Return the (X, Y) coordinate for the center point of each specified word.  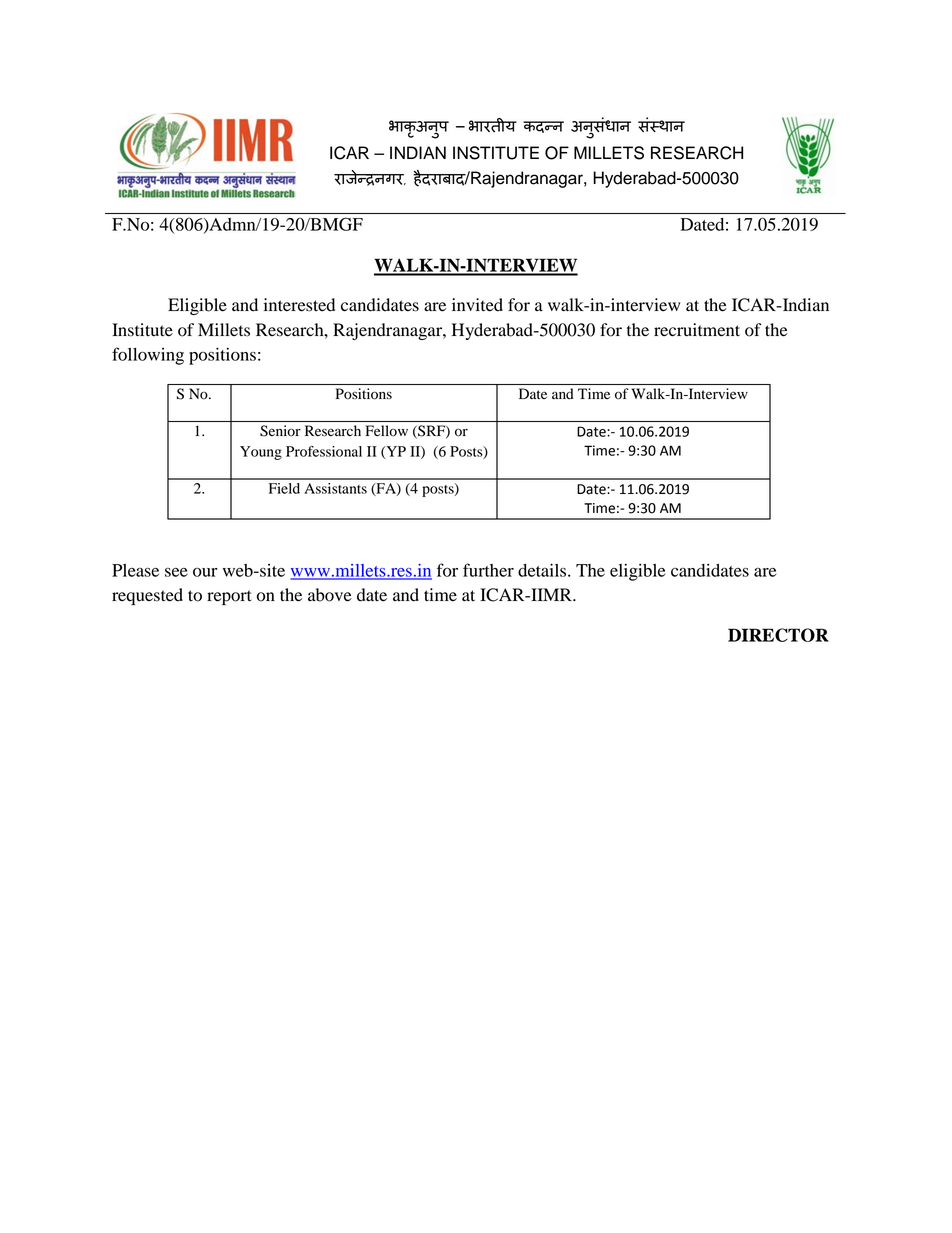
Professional (324, 451)
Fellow (387, 430)
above (330, 595)
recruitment (697, 330)
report (229, 597)
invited (477, 305)
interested (299, 305)
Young (261, 453)
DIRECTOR (778, 635)
